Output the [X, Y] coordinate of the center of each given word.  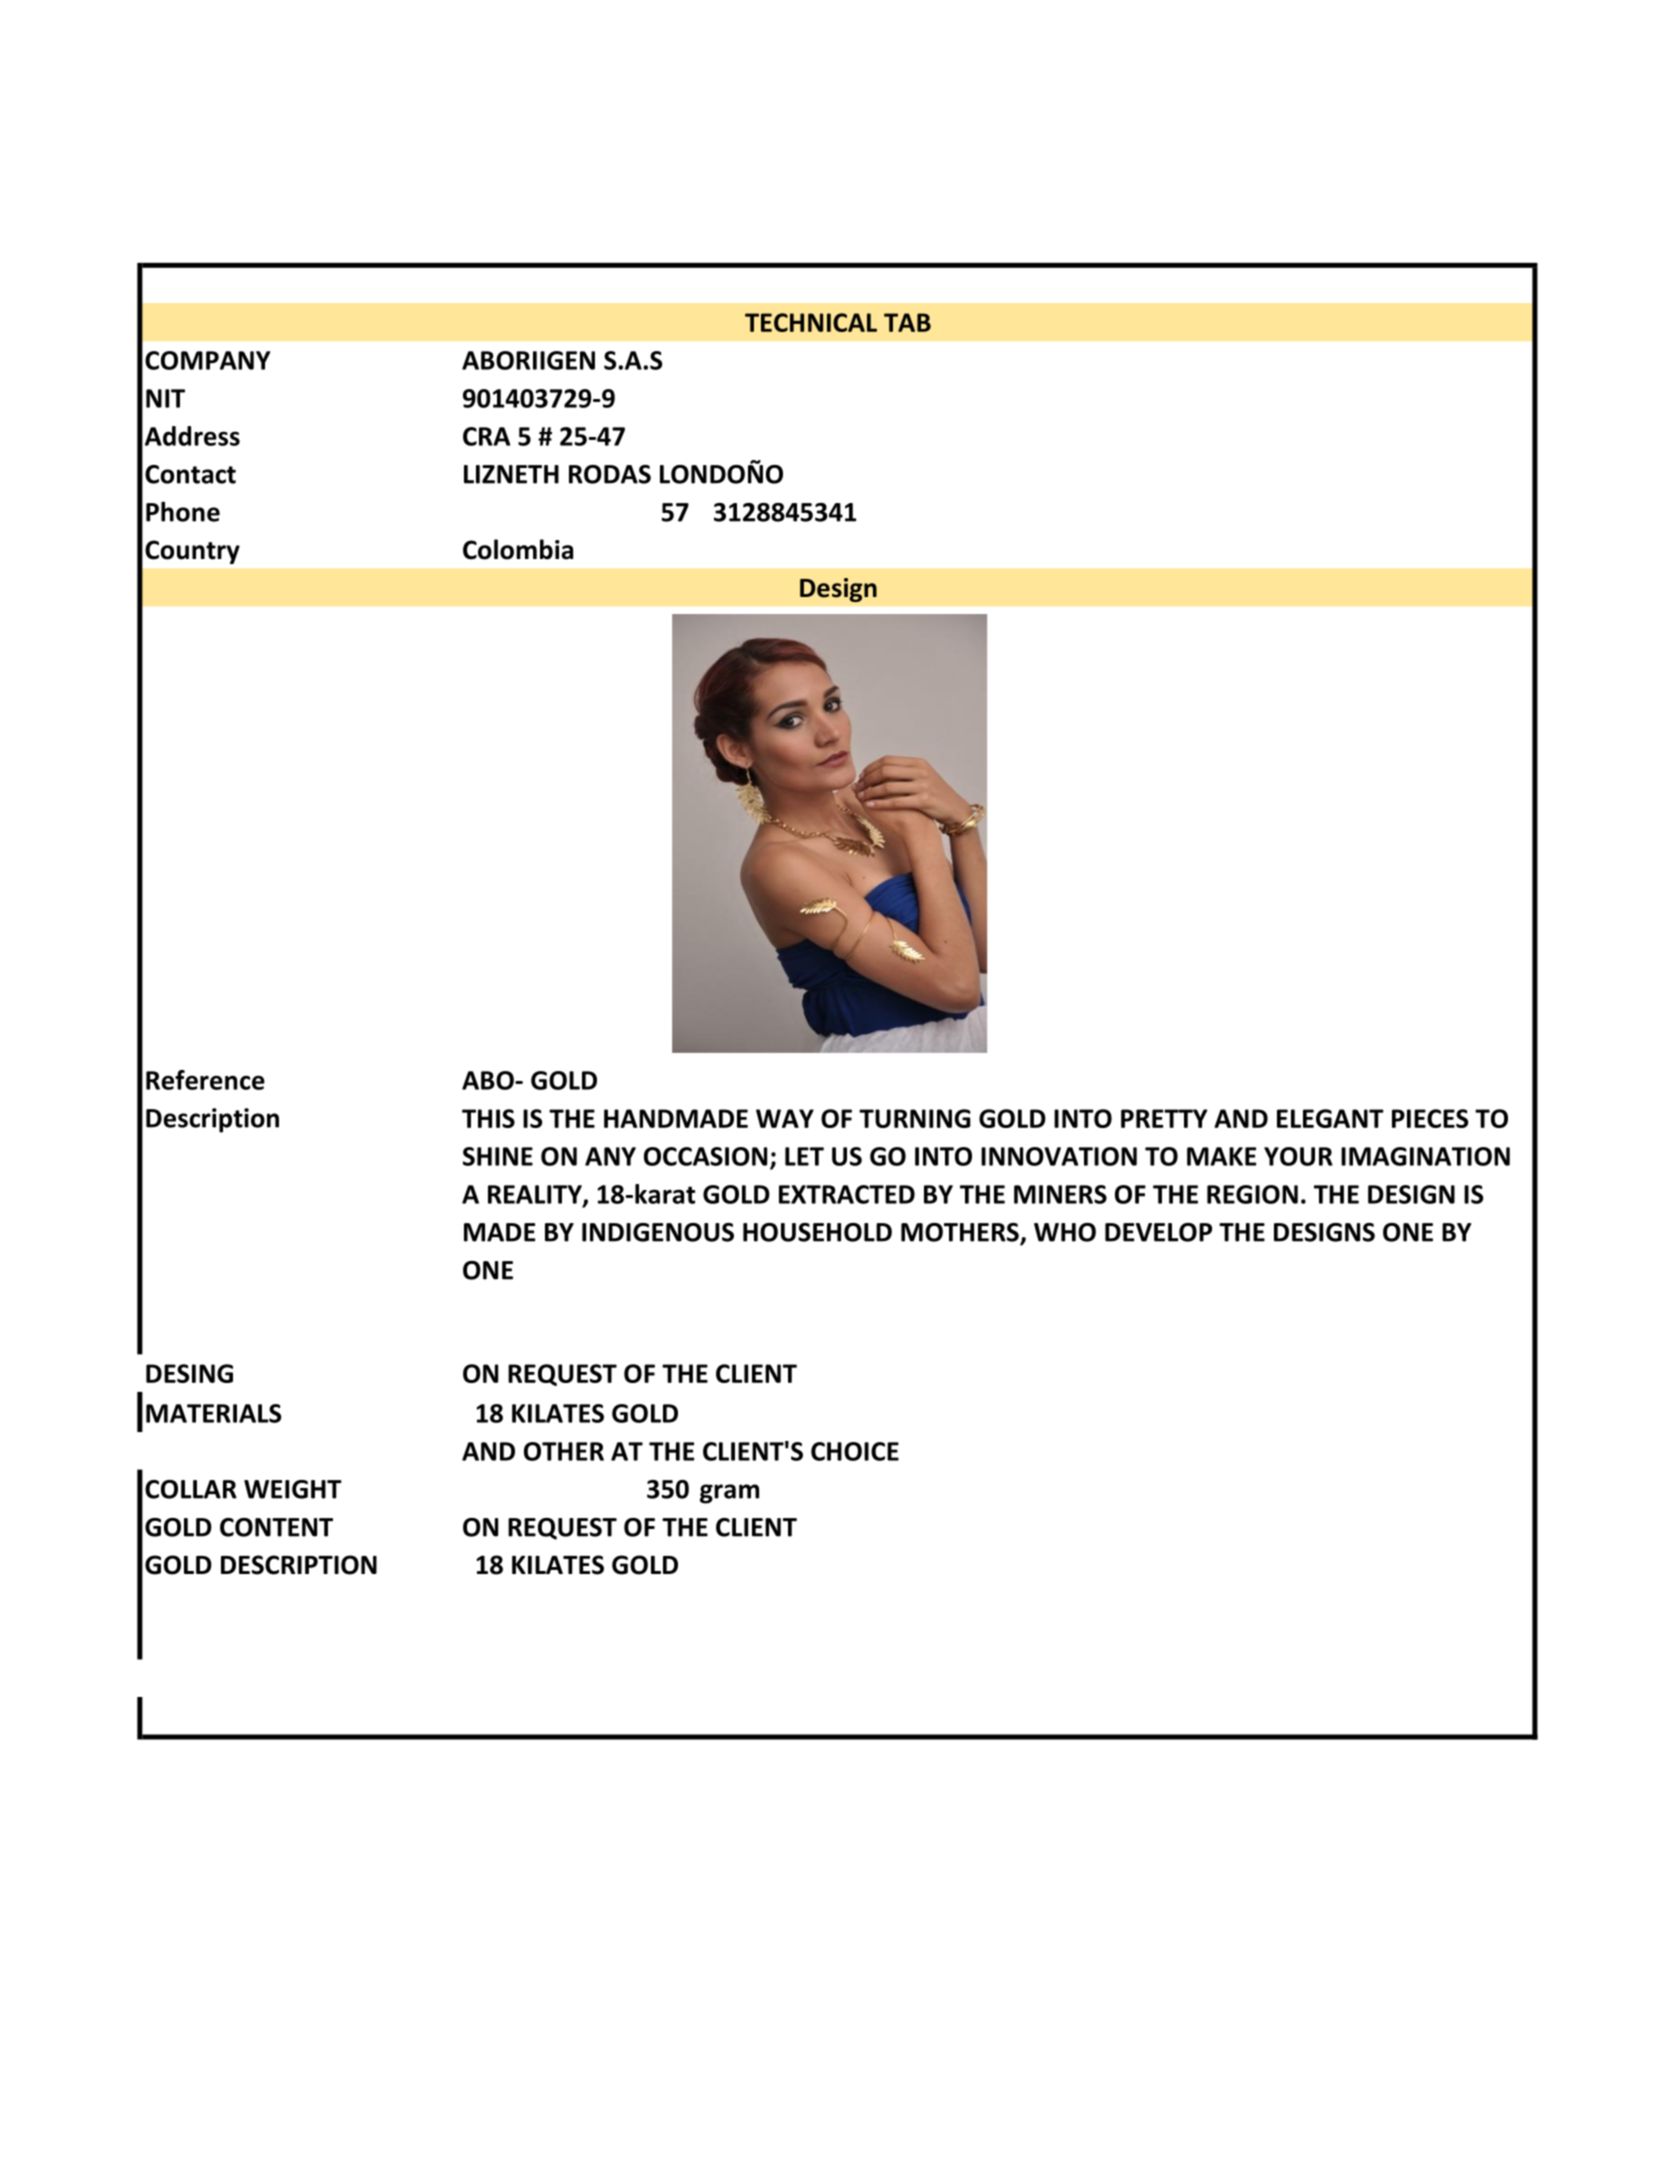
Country [192, 552]
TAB [907, 322]
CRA [486, 436]
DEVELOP [1158, 1232]
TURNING [915, 1118]
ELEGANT [1330, 1118]
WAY [785, 1118]
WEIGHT [293, 1489]
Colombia [518, 549]
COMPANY [207, 360]
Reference [205, 1080]
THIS [488, 1118]
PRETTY [1164, 1118]
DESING [189, 1373]
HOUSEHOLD [817, 1232]
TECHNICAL [811, 322]
